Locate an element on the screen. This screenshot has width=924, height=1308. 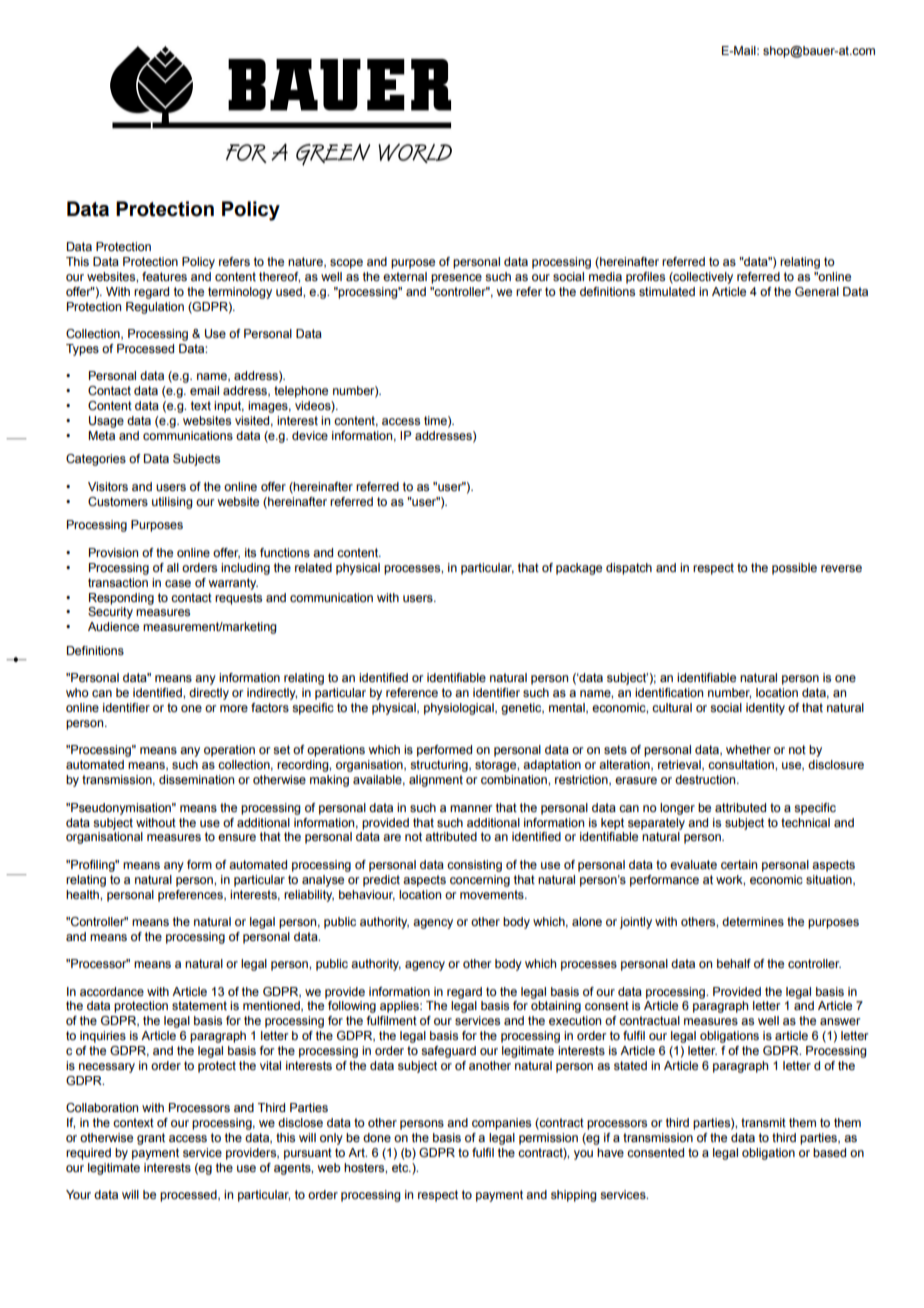
possible is located at coordinates (794, 569).
